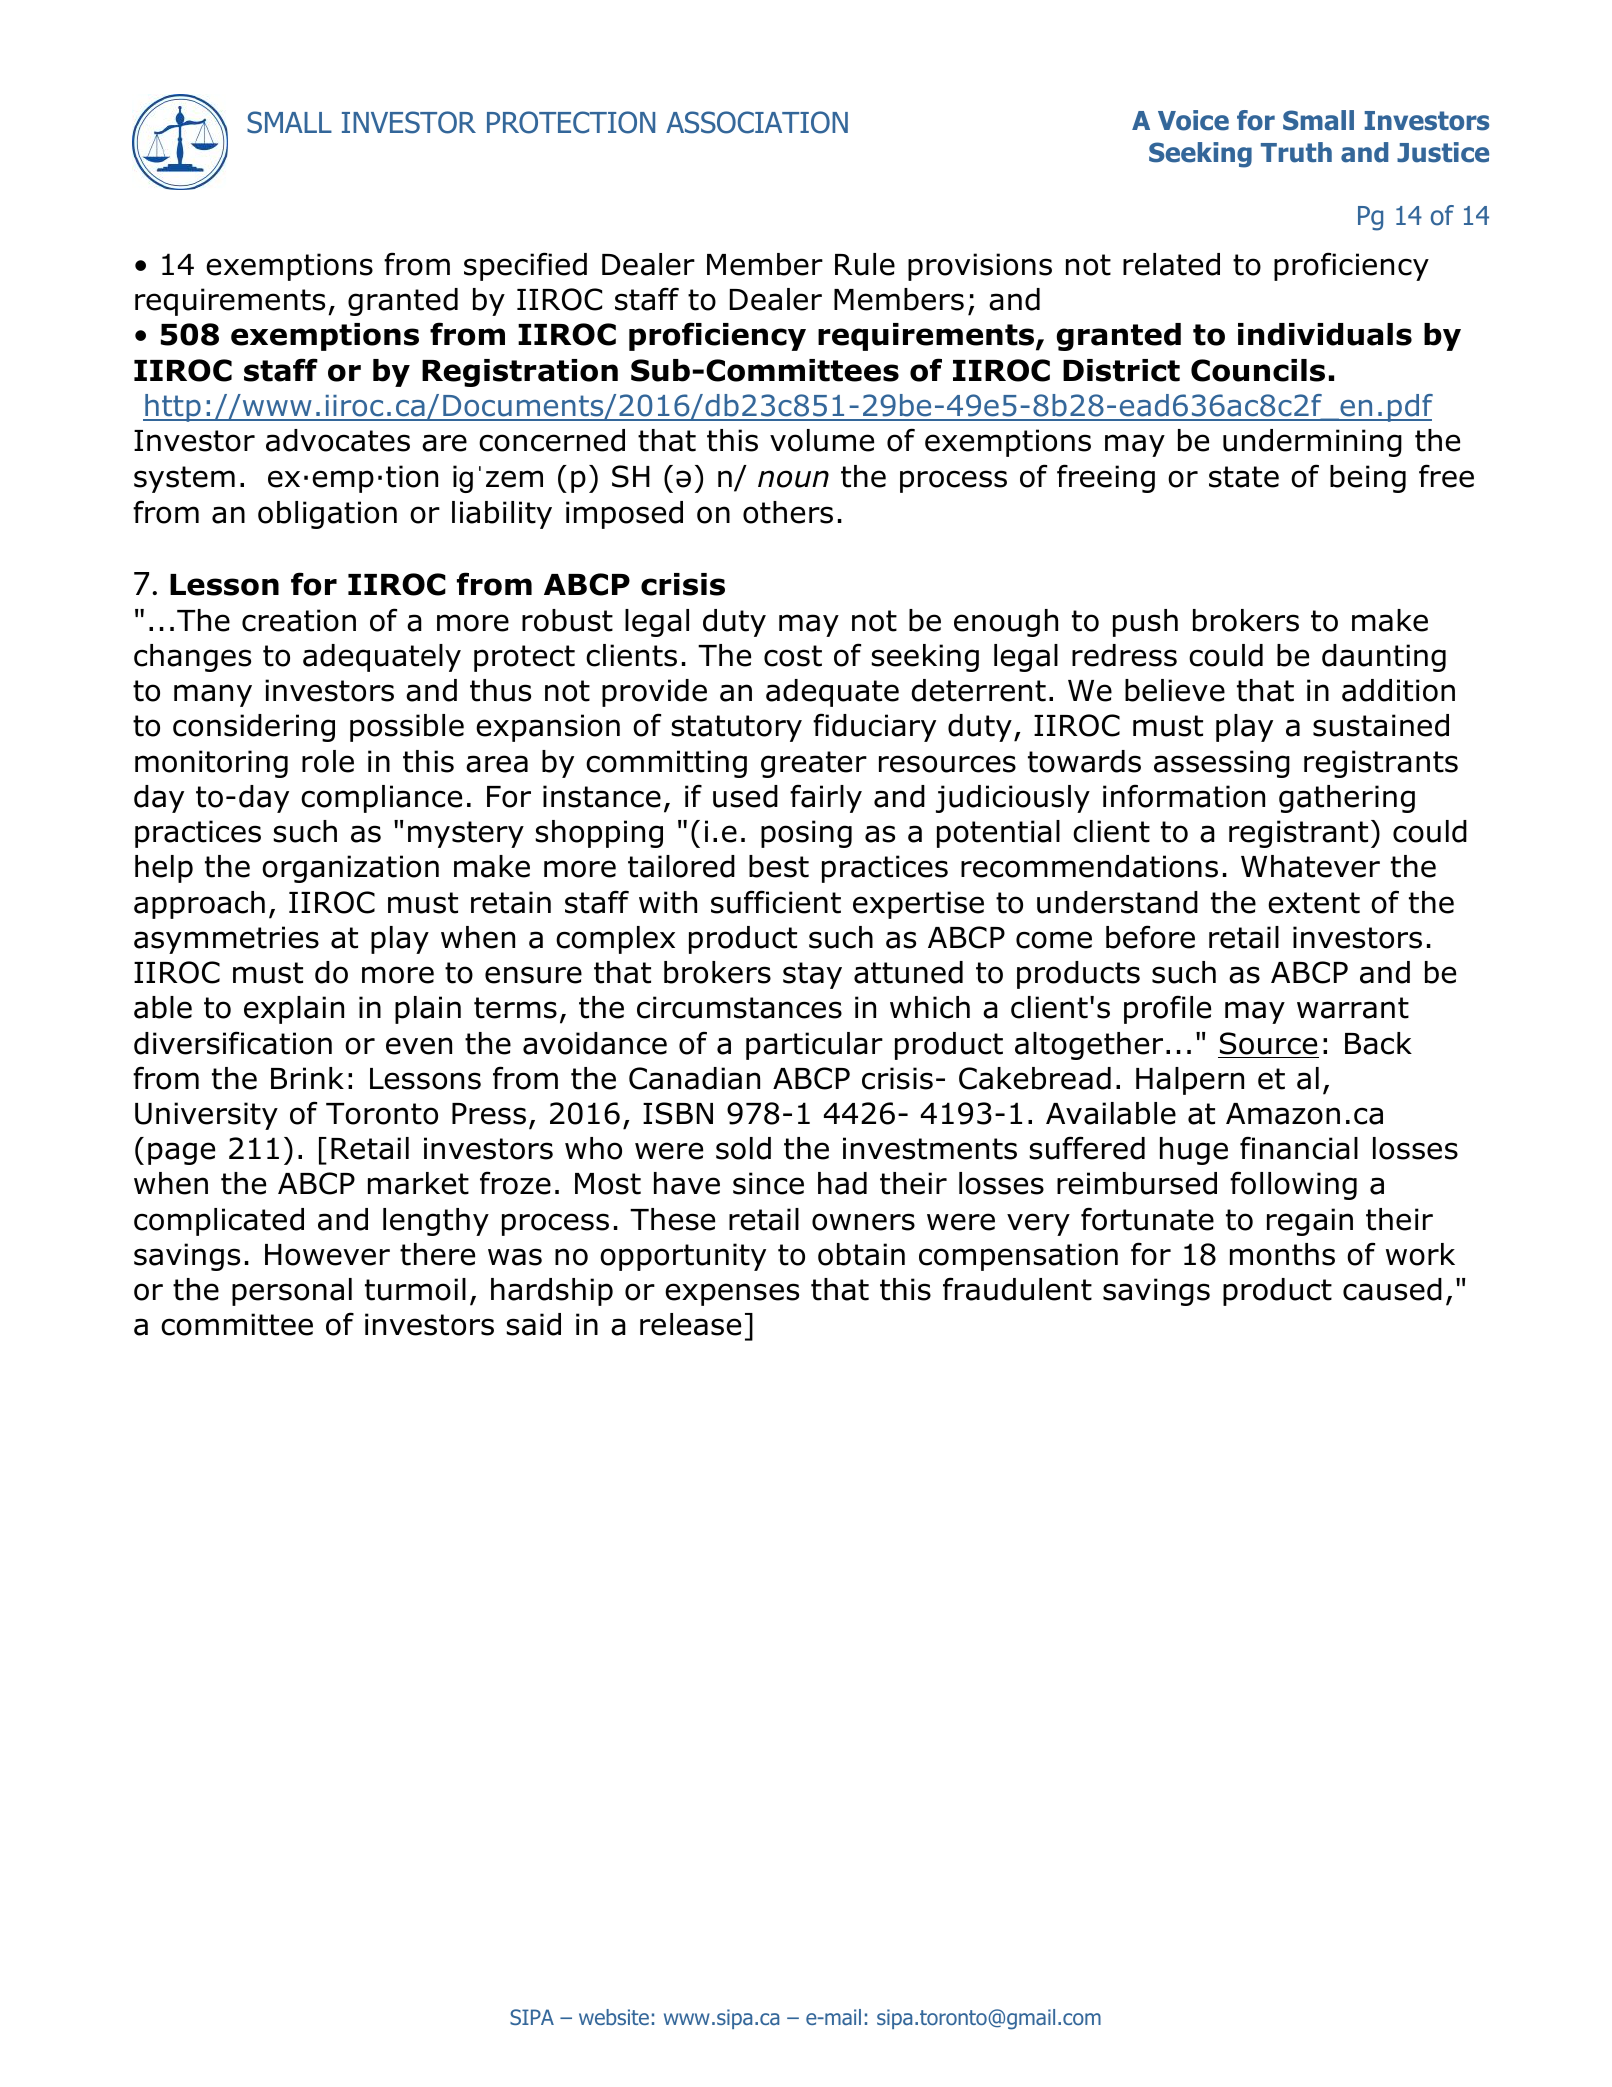  I want to click on personal, so click(292, 1292).
